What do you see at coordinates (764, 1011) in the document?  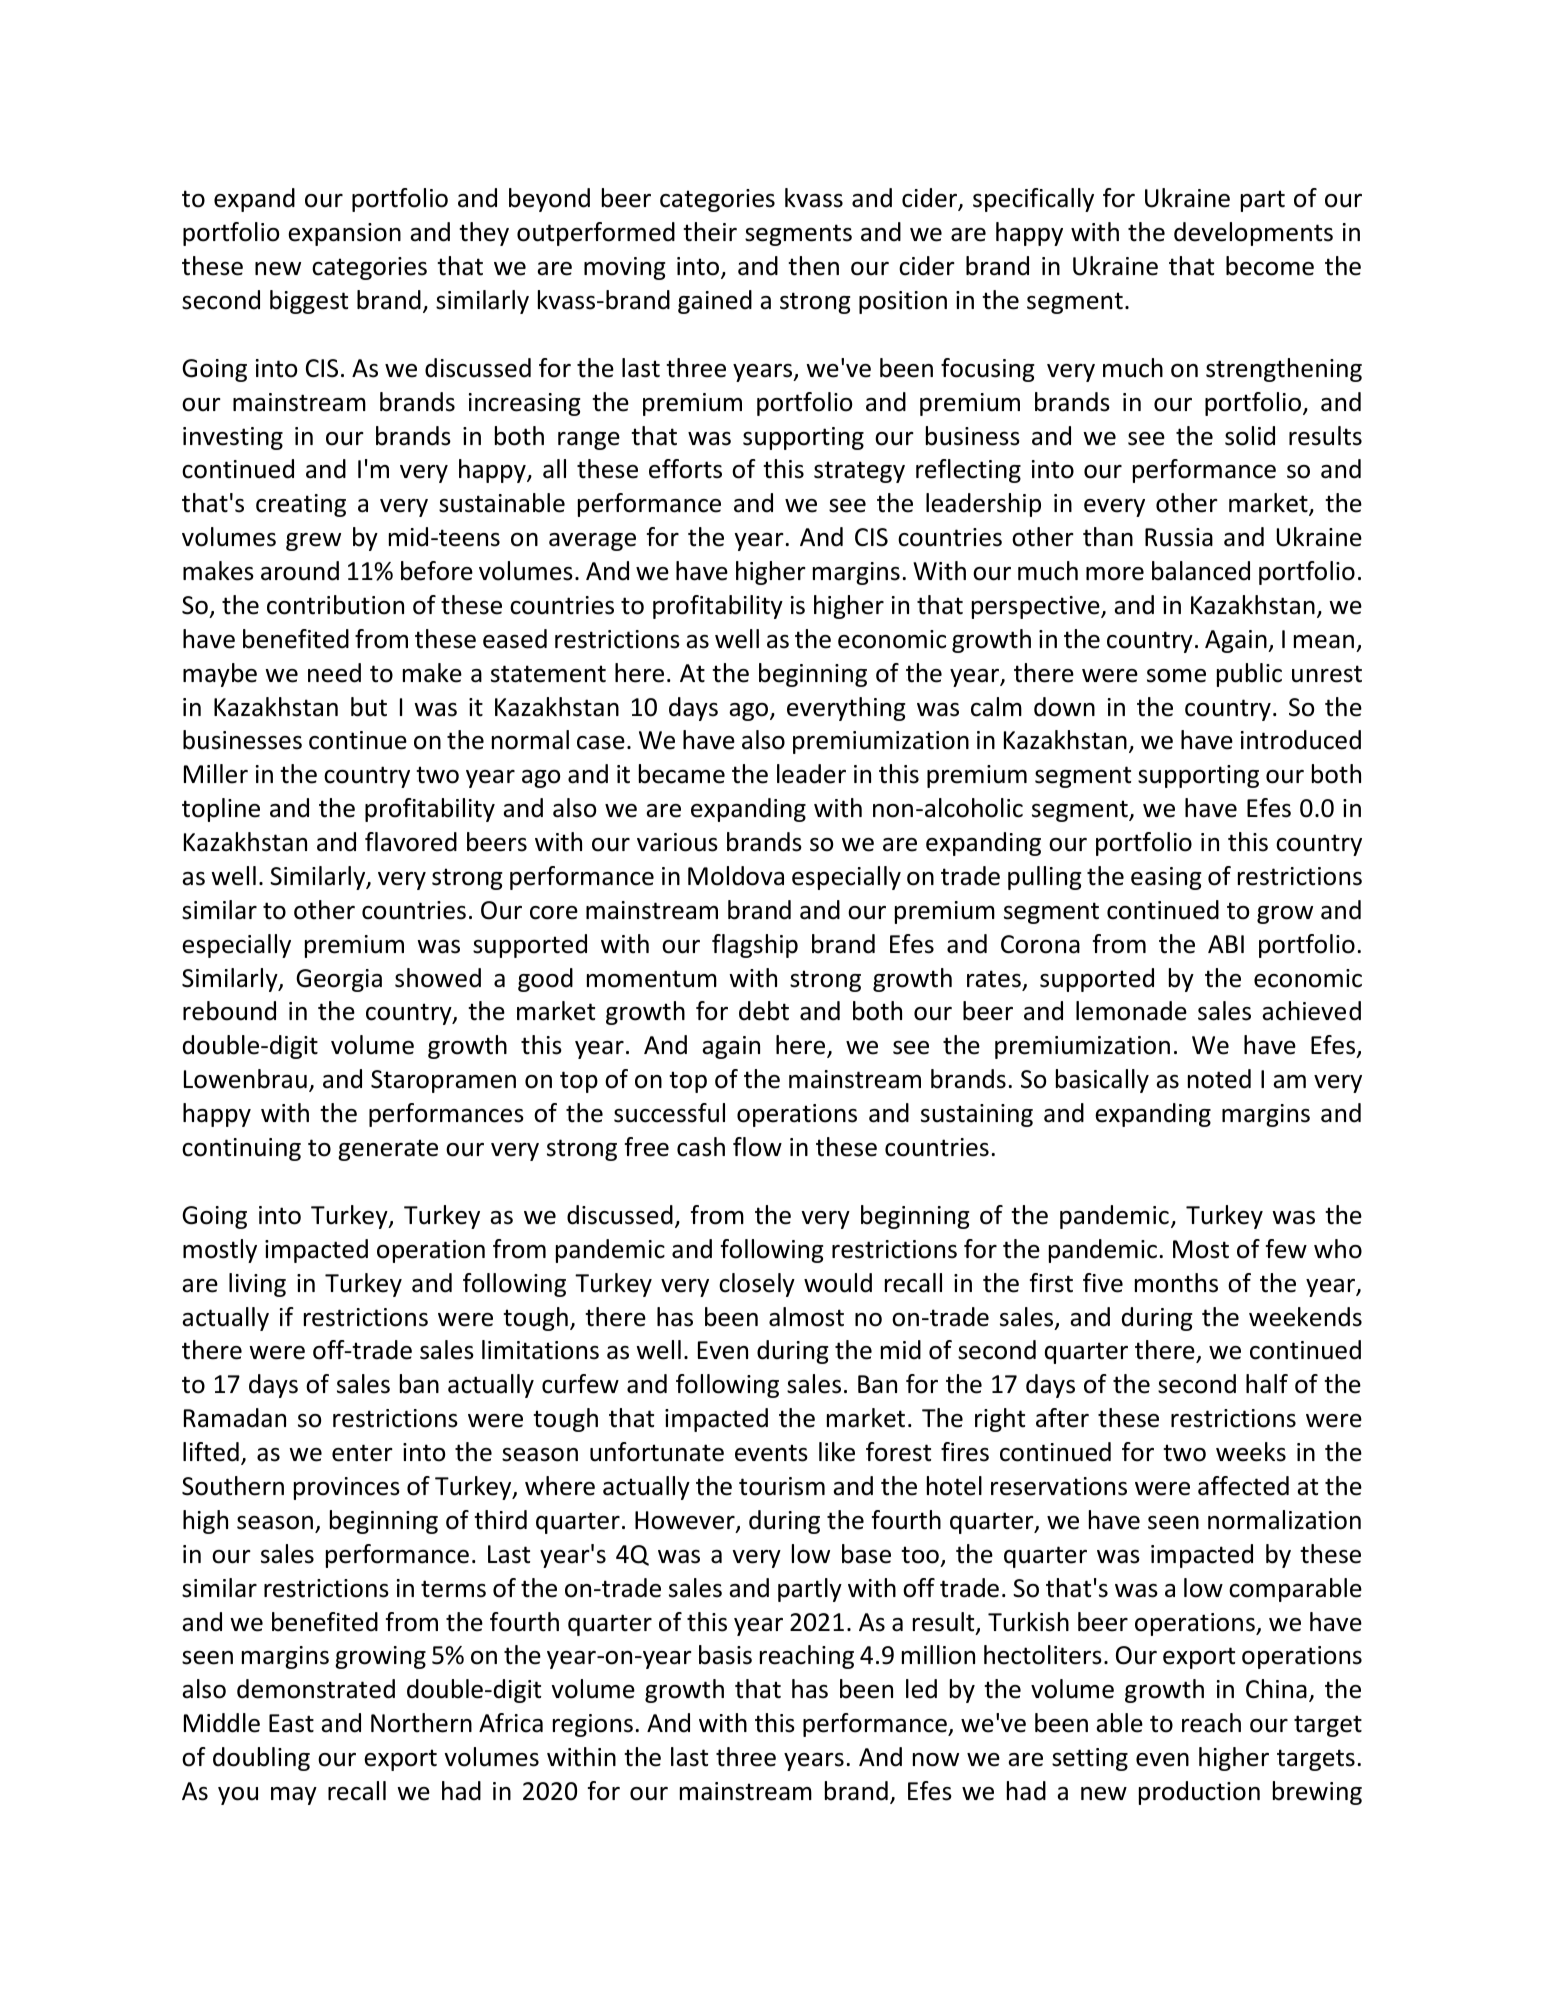 I see `debt` at bounding box center [764, 1011].
